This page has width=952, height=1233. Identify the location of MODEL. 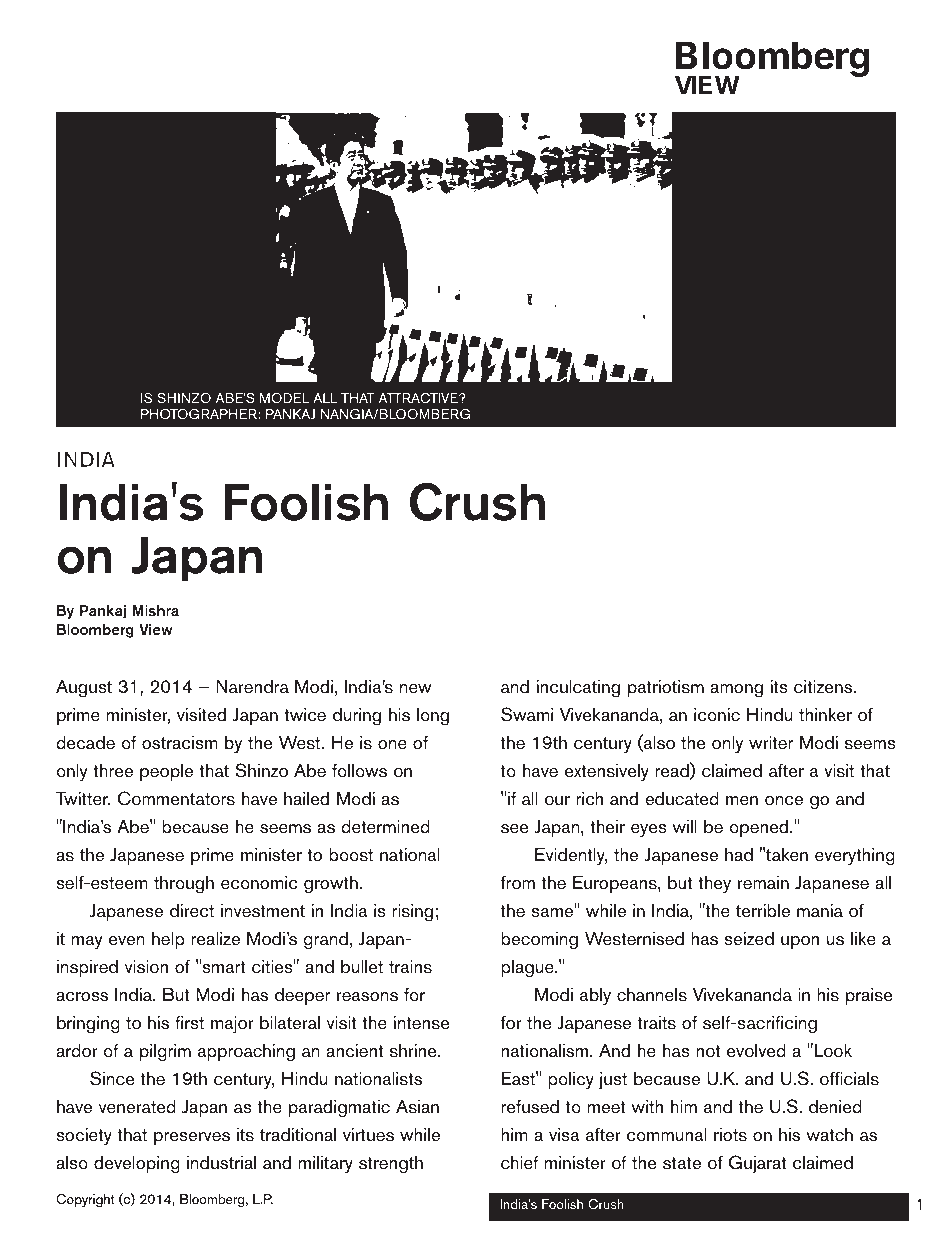
(284, 398).
